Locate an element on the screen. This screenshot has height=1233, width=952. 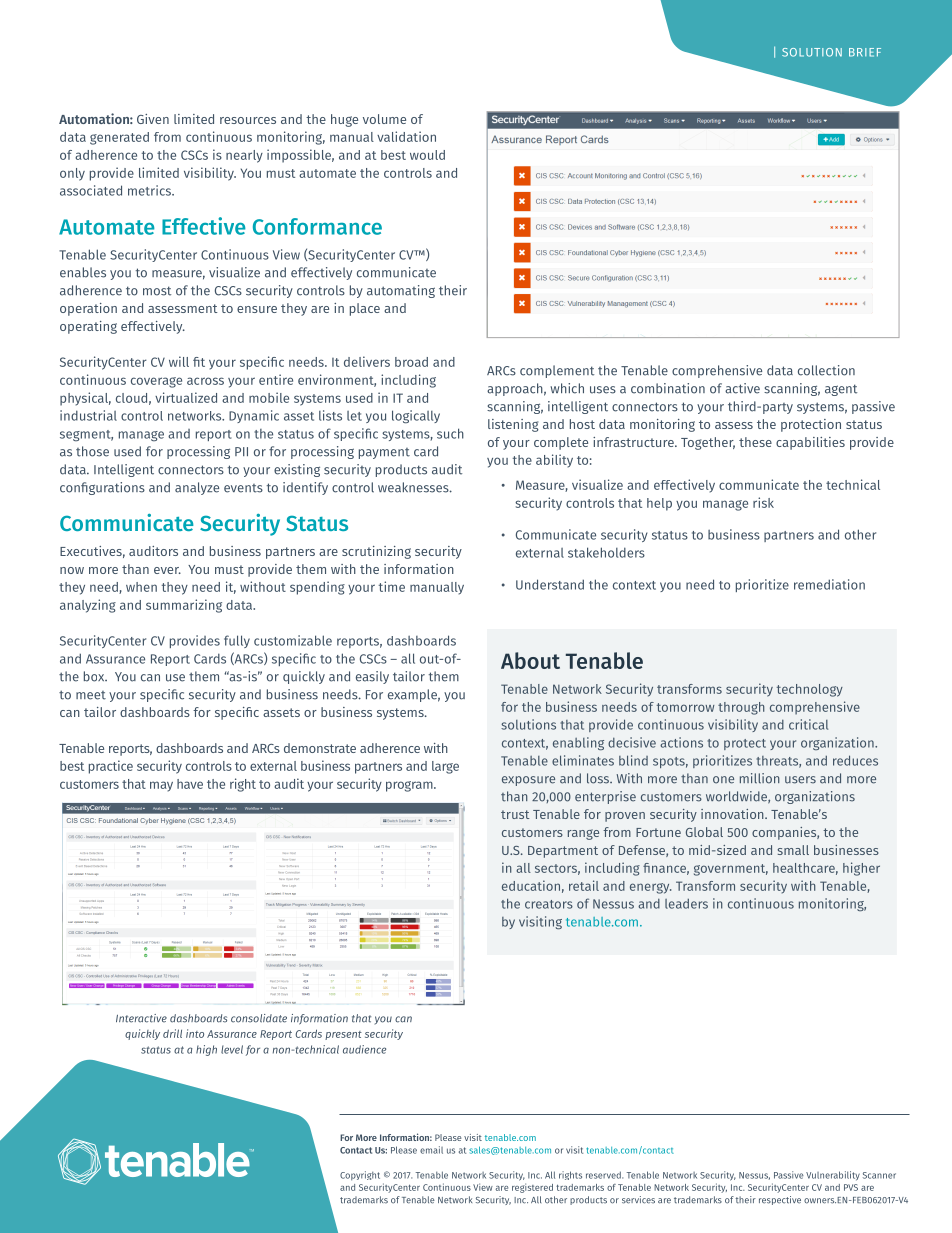
level is located at coordinates (232, 1049).
